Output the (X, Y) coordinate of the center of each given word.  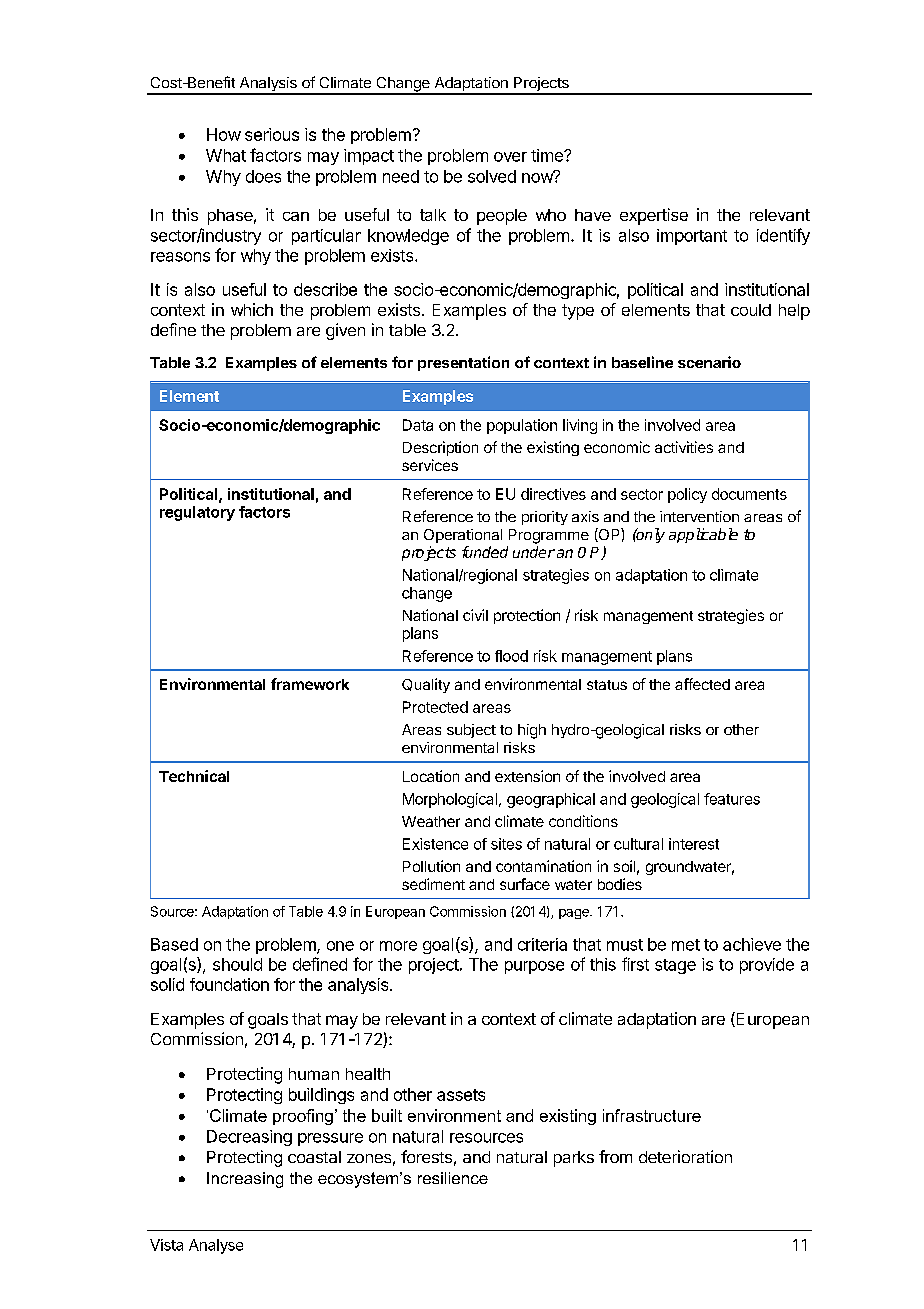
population (522, 426)
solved (492, 176)
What (226, 155)
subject (471, 731)
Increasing (245, 1180)
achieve (752, 944)
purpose (534, 967)
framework (310, 684)
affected (702, 684)
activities (684, 447)
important (692, 237)
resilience (453, 1178)
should (237, 964)
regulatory (197, 513)
